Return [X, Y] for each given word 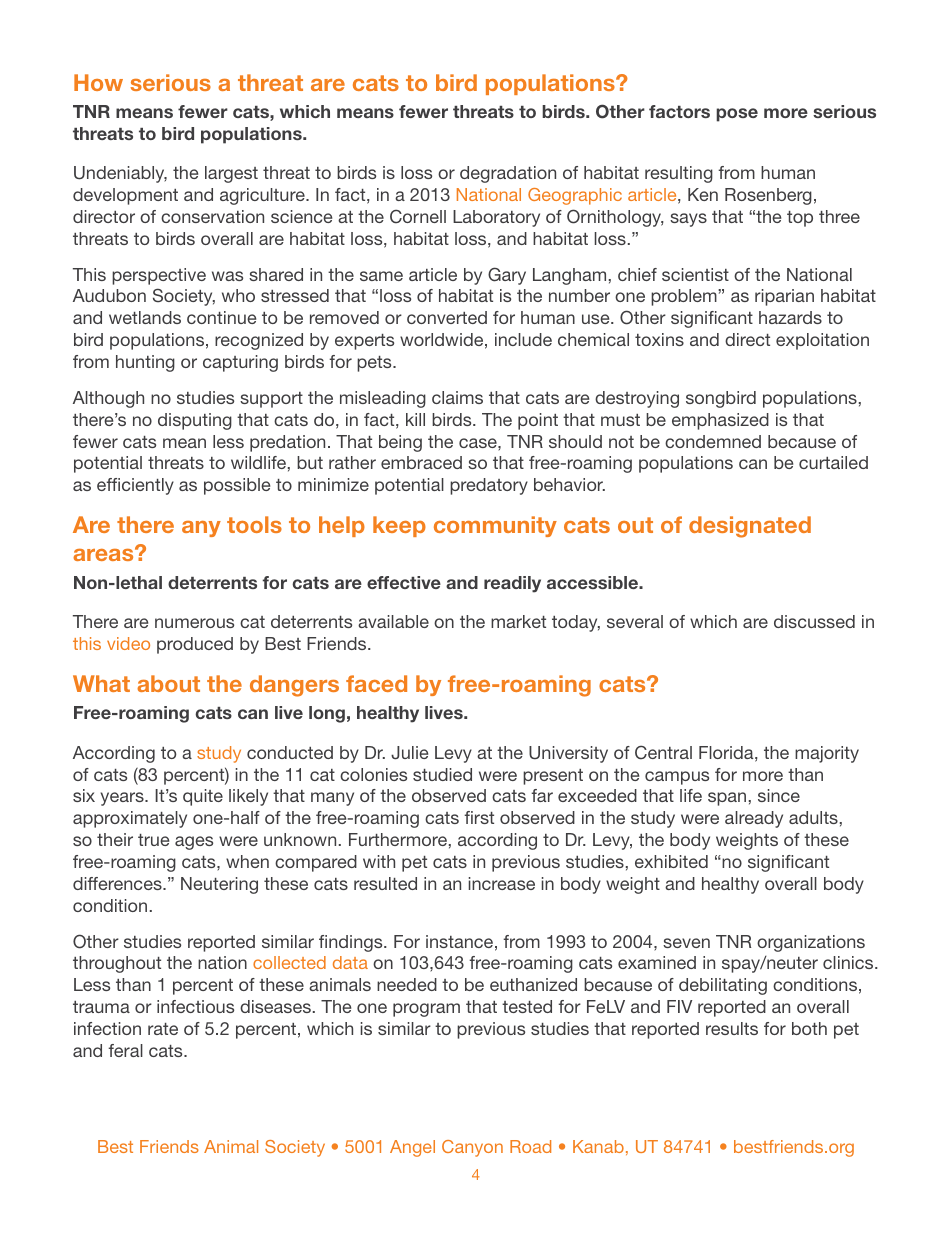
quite [203, 797]
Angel [412, 1148]
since [779, 795]
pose [737, 115]
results [732, 1028]
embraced [421, 462]
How [98, 82]
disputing [195, 421]
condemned [713, 441]
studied [442, 774]
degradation [508, 174]
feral [125, 1050]
